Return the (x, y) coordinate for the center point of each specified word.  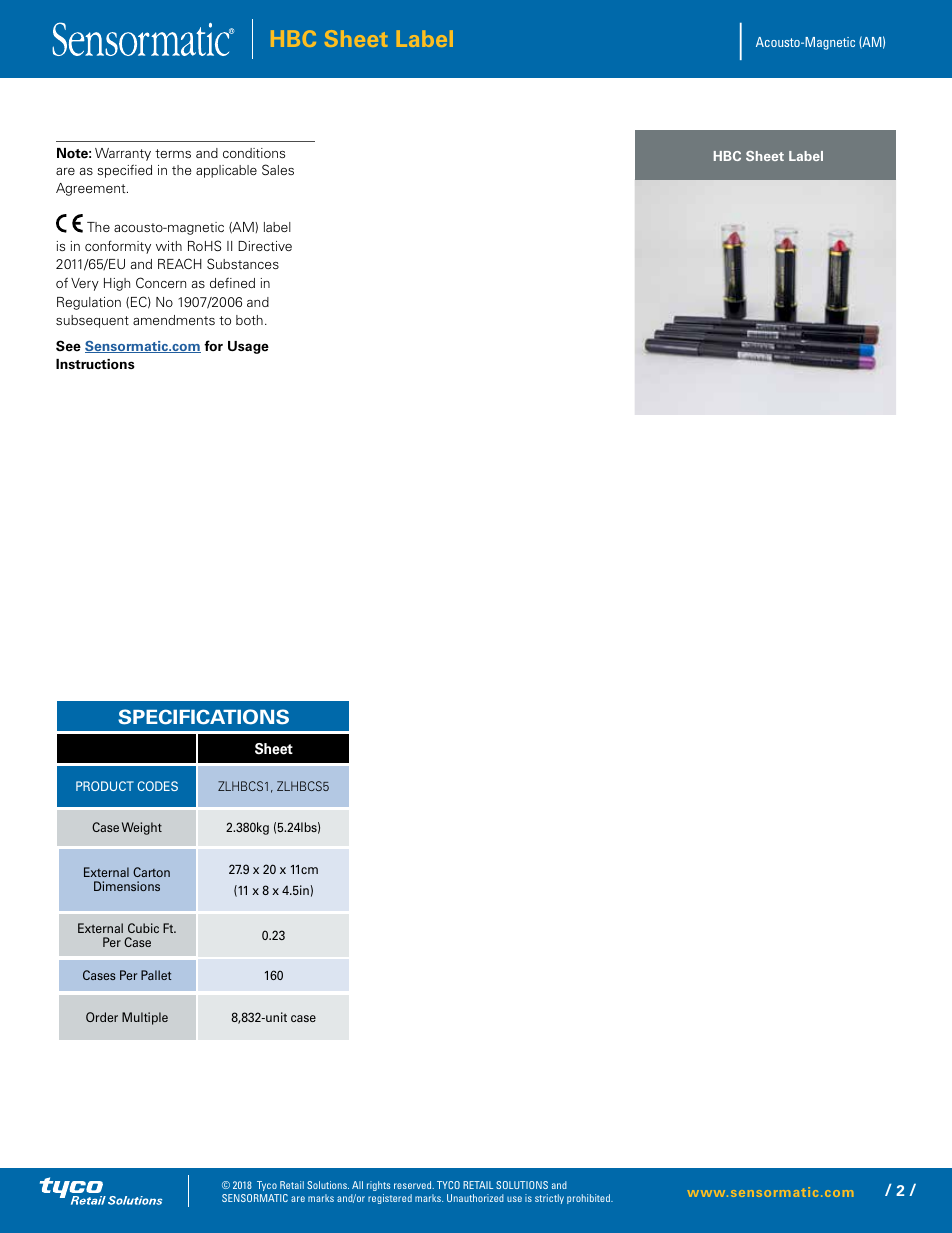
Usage (248, 347)
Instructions (95, 364)
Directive (265, 246)
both (249, 320)
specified (124, 171)
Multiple (145, 1018)
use (514, 1199)
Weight (142, 828)
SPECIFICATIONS (203, 717)
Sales (278, 169)
